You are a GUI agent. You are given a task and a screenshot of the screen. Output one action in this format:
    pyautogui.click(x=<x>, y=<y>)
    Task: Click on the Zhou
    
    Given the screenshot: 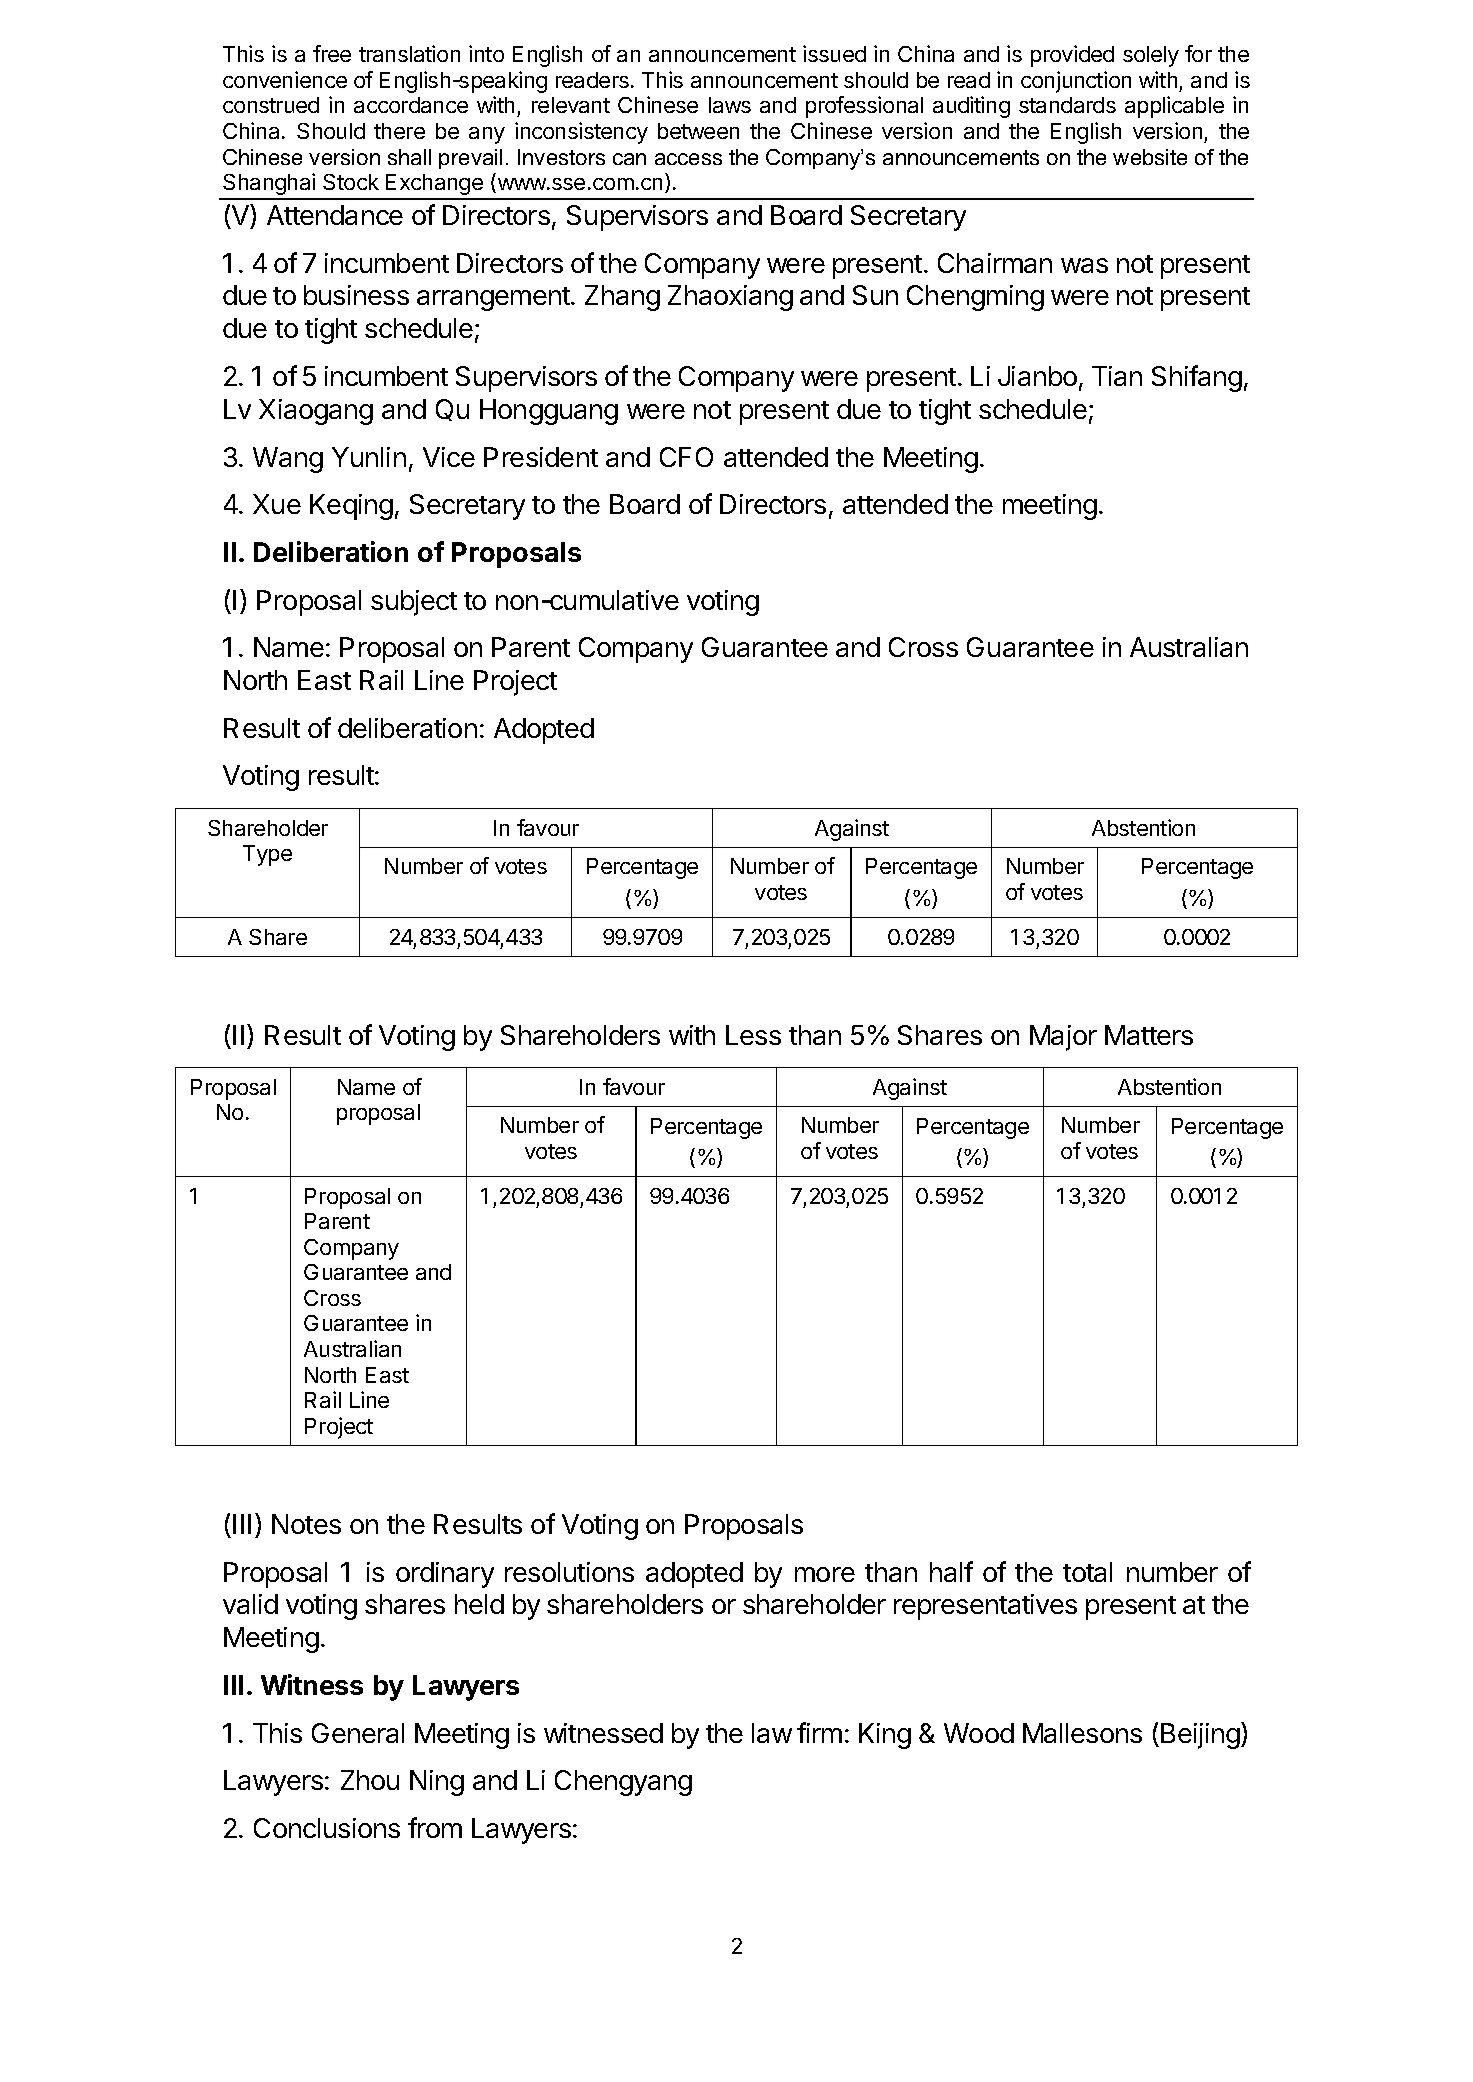 What is the action you would take?
    pyautogui.click(x=370, y=1780)
